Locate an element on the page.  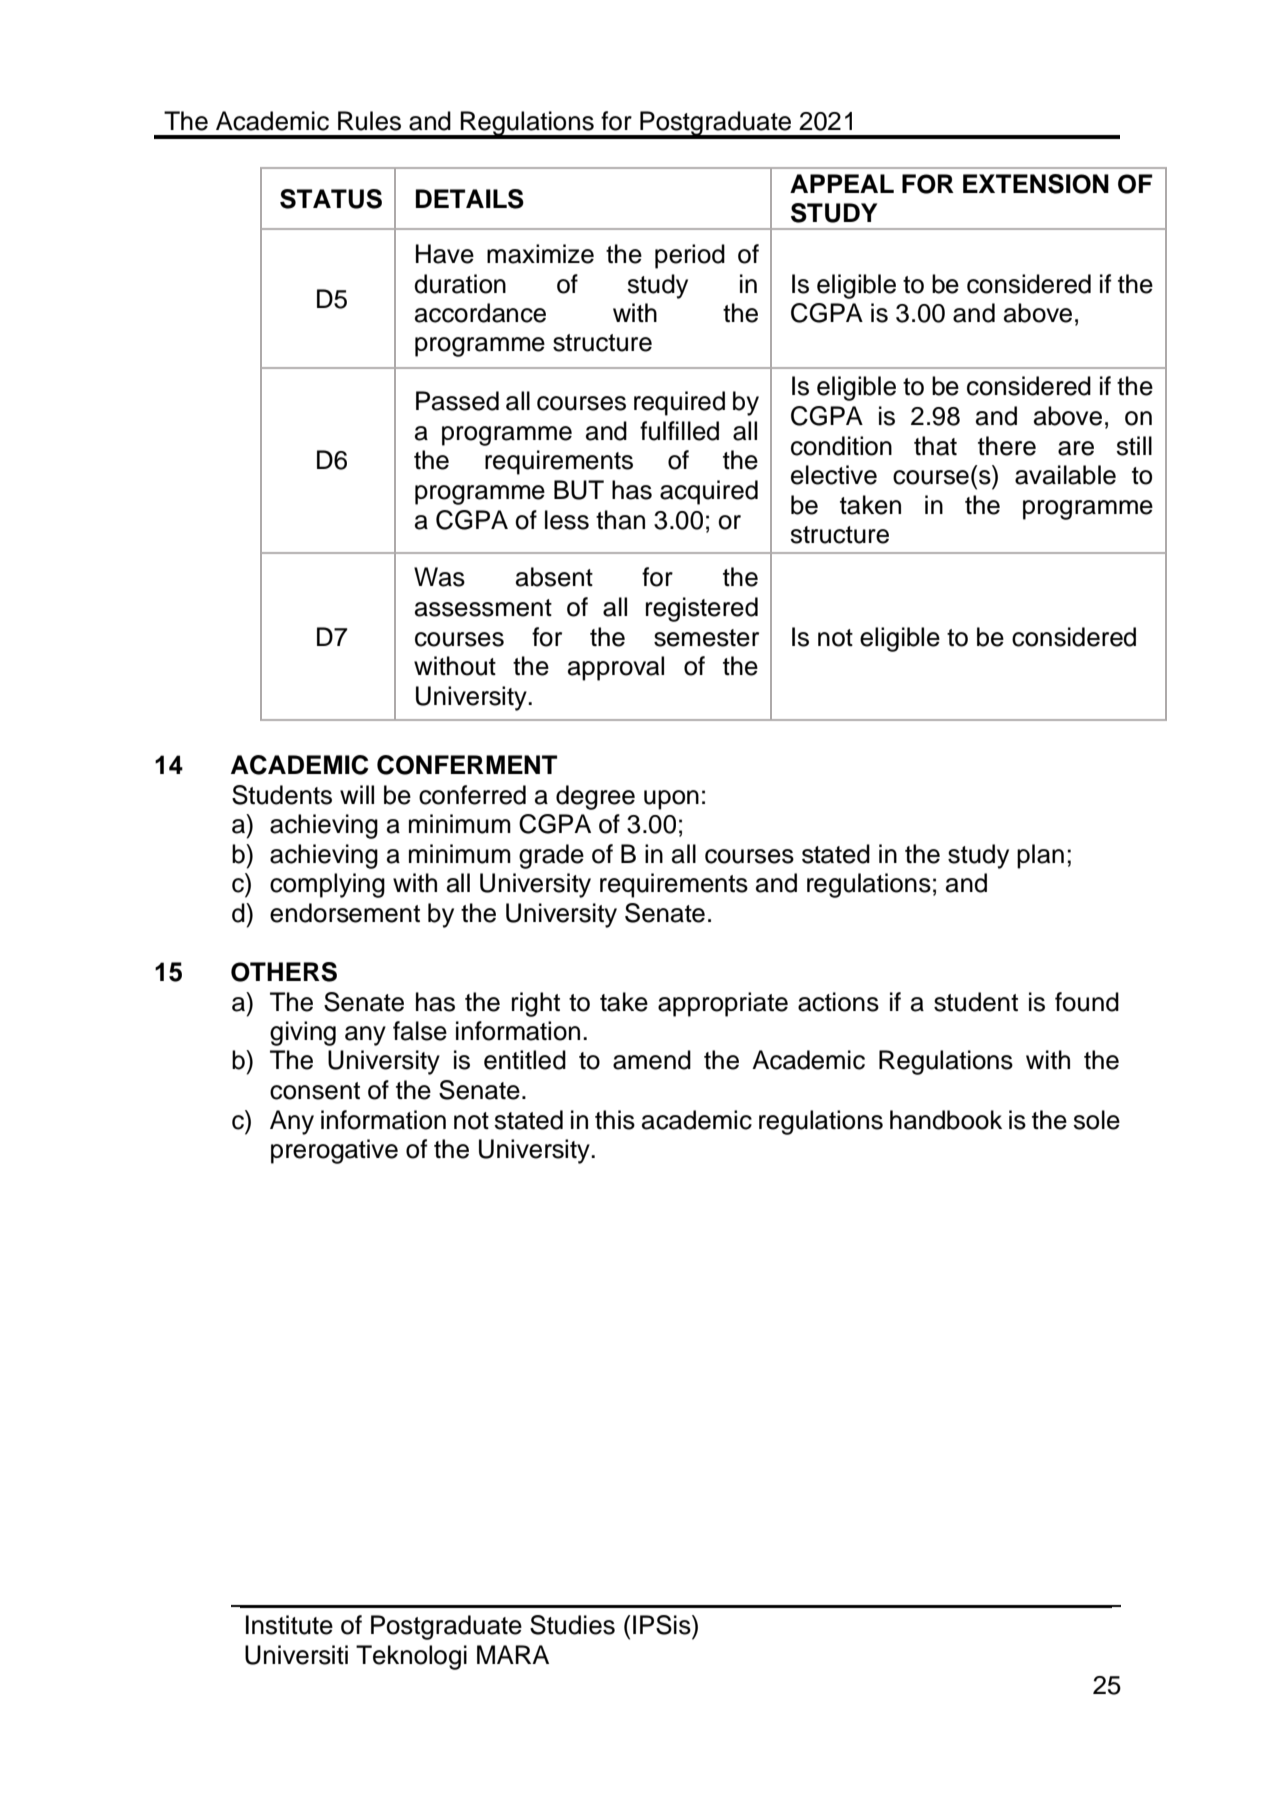
endorsement is located at coordinates (345, 913).
